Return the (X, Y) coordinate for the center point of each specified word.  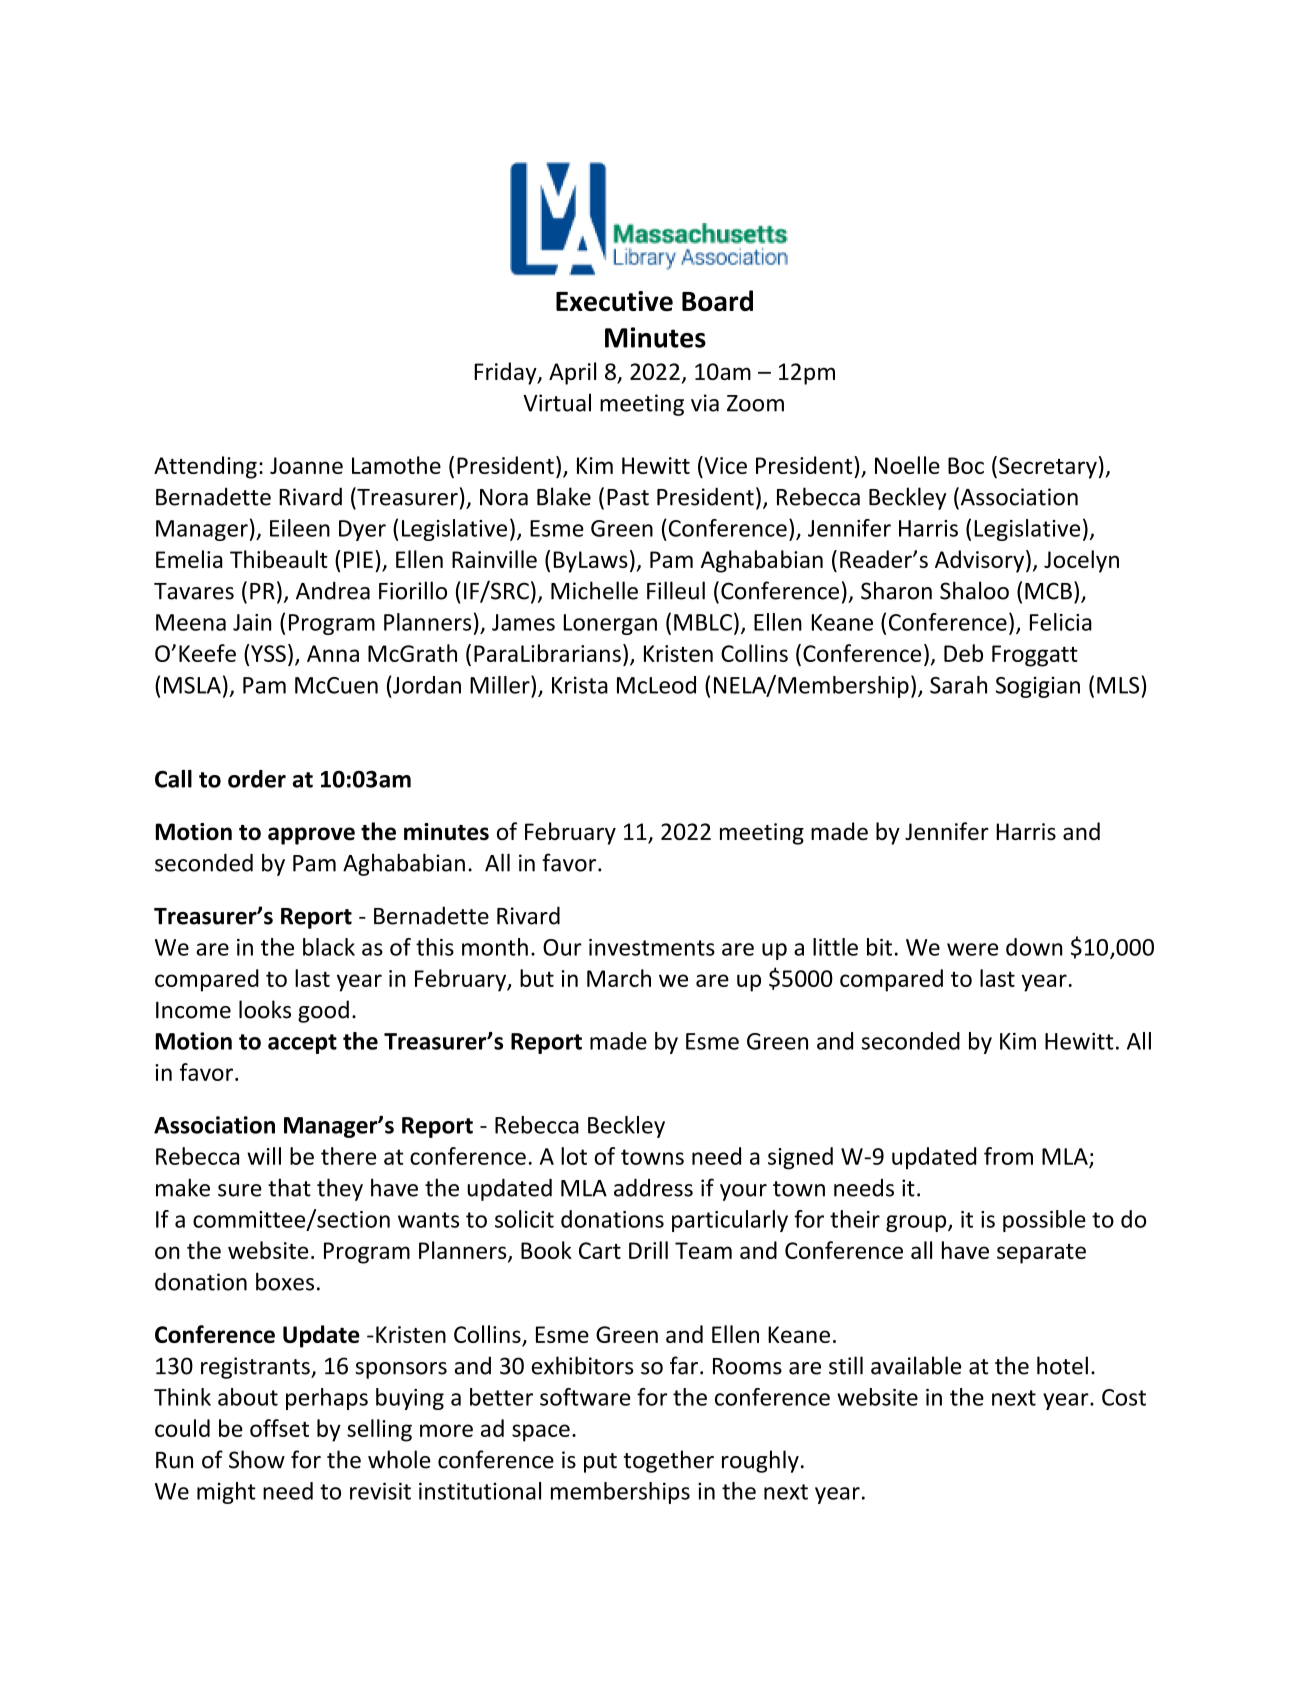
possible (1044, 1221)
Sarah (958, 685)
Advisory (981, 561)
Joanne (306, 465)
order (257, 779)
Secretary (1048, 468)
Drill (648, 1250)
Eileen (300, 528)
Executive (614, 301)
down (1034, 947)
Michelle (594, 590)
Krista (580, 685)
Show (257, 1459)
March (619, 978)
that (289, 1187)
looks (265, 1009)
